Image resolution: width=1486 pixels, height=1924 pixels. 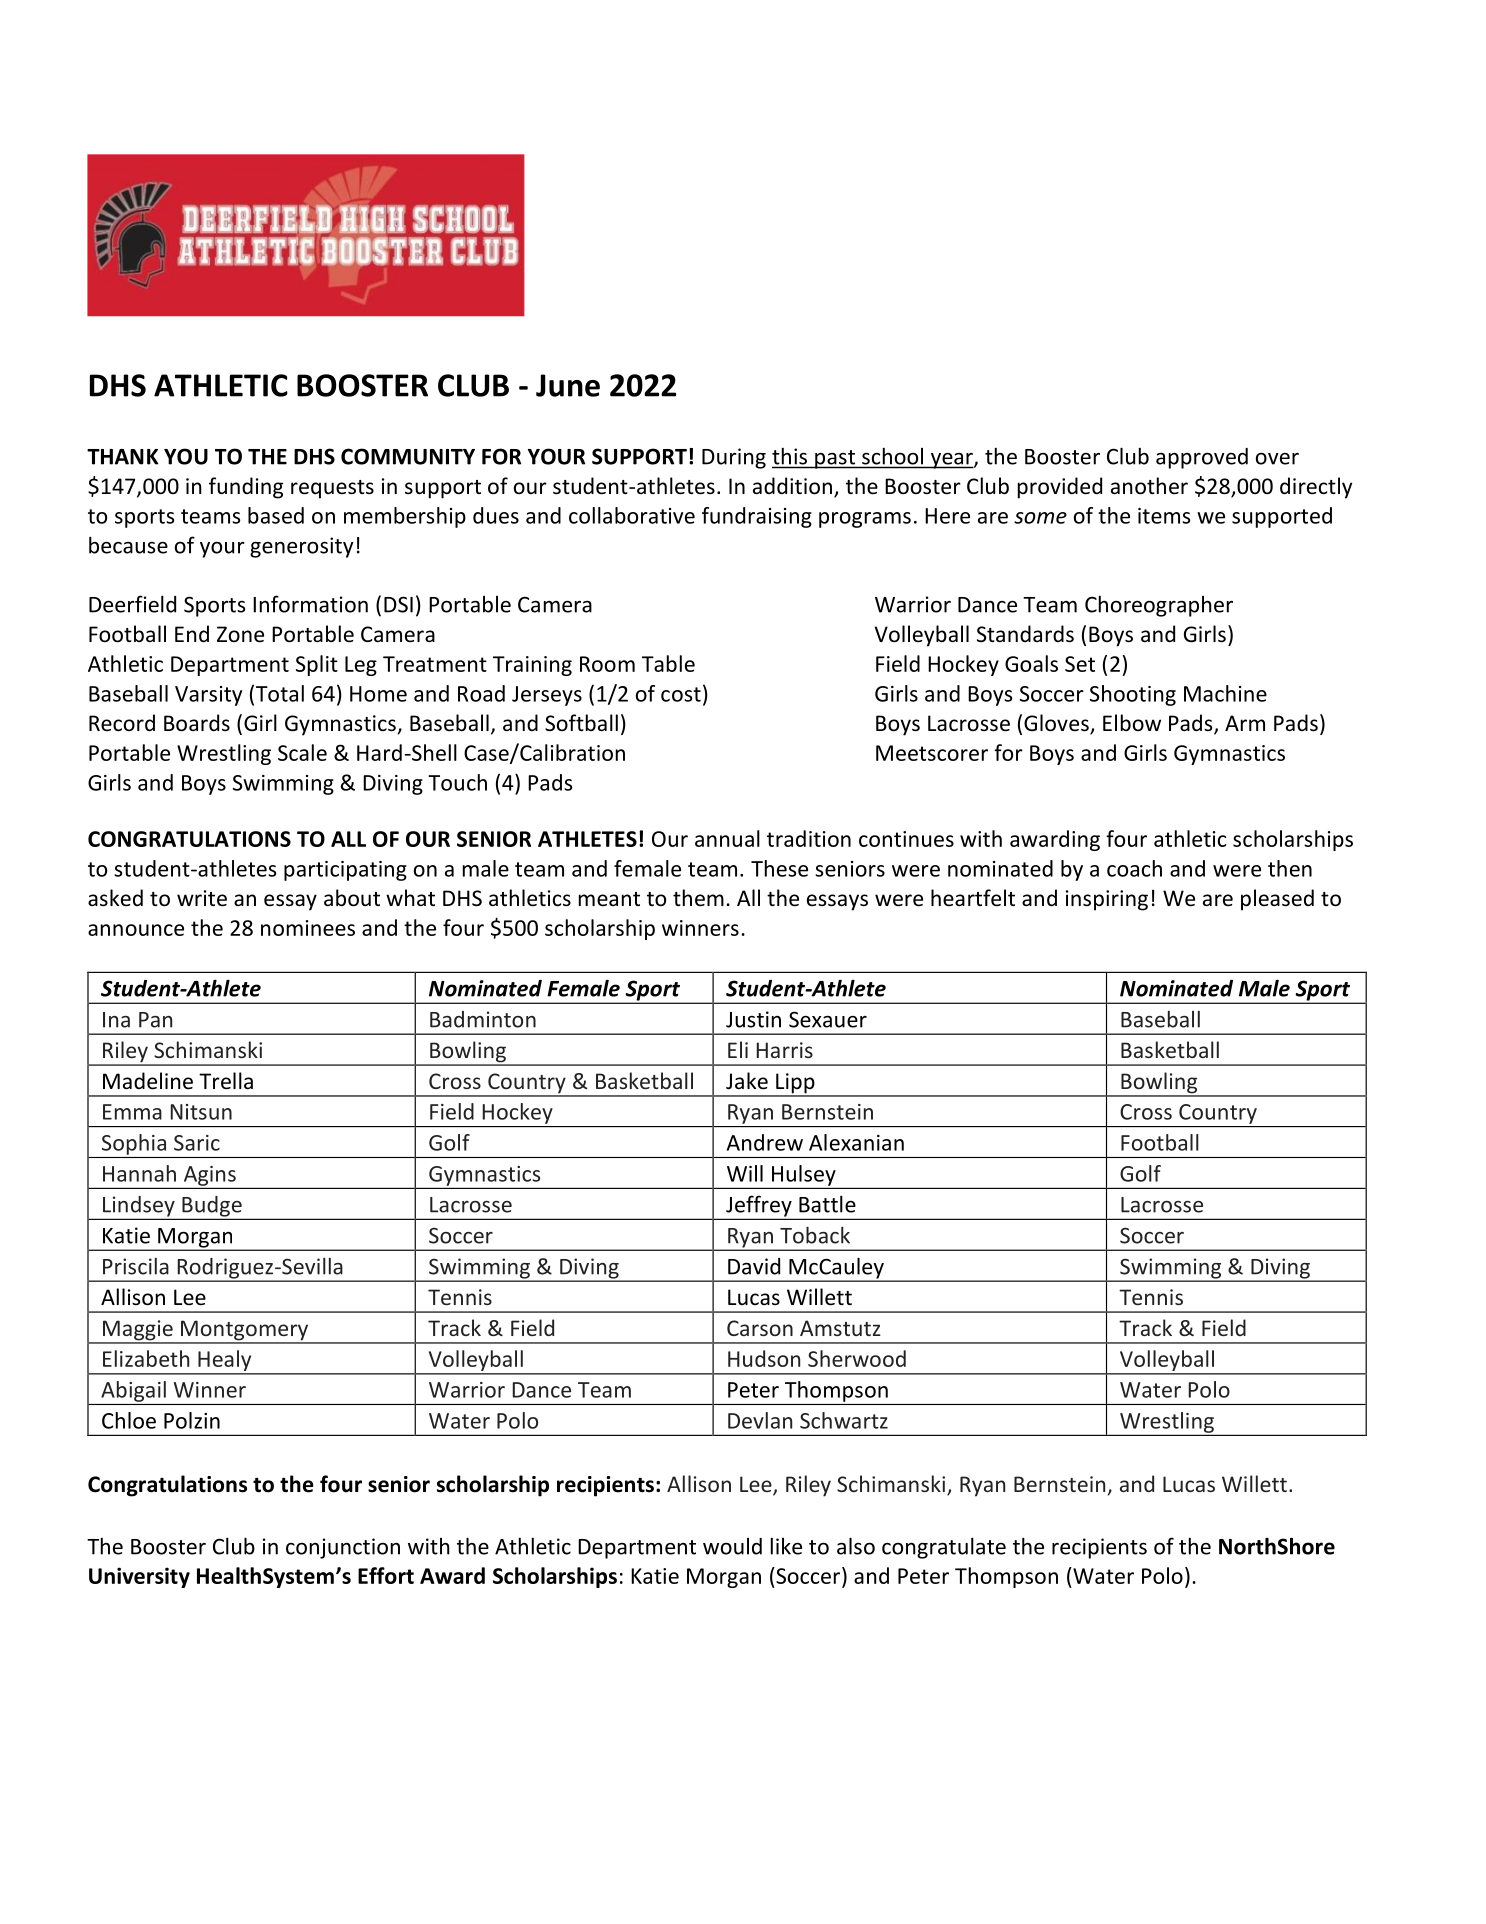 What do you see at coordinates (1107, 900) in the screenshot?
I see `inspiring` at bounding box center [1107, 900].
